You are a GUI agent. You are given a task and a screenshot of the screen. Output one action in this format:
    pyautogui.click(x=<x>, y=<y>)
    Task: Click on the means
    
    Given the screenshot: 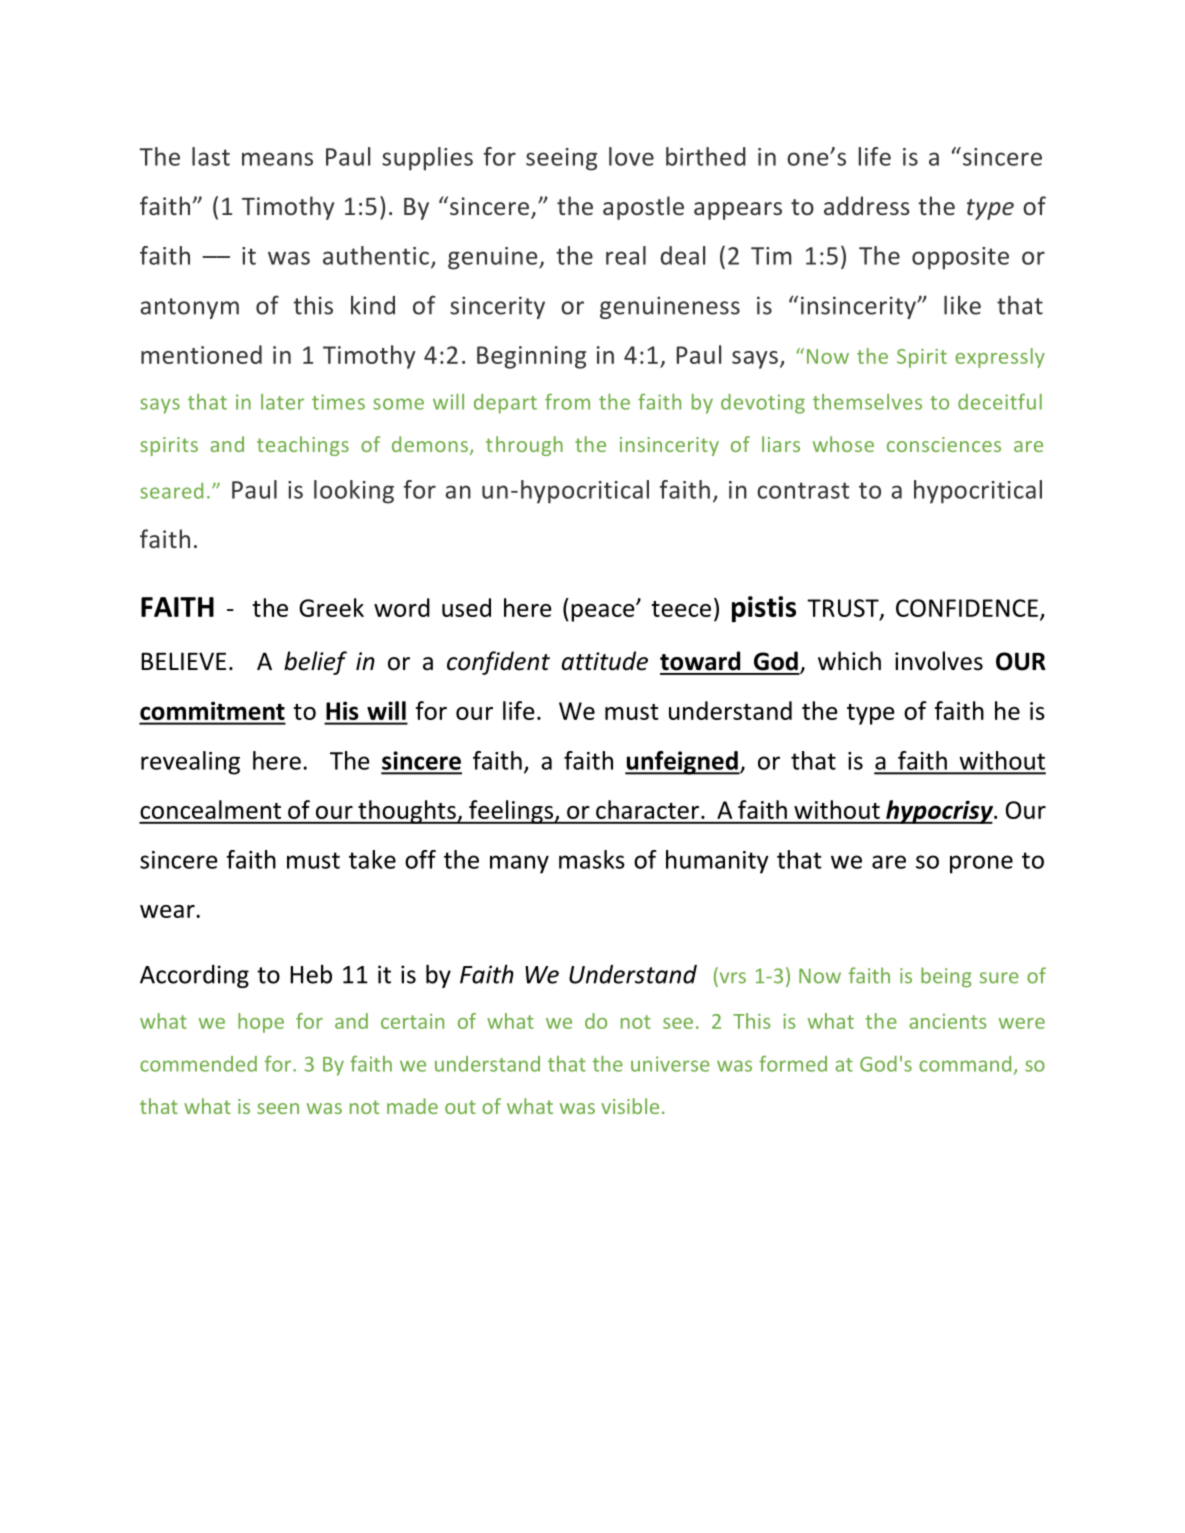 What is the action you would take?
    pyautogui.click(x=277, y=159)
